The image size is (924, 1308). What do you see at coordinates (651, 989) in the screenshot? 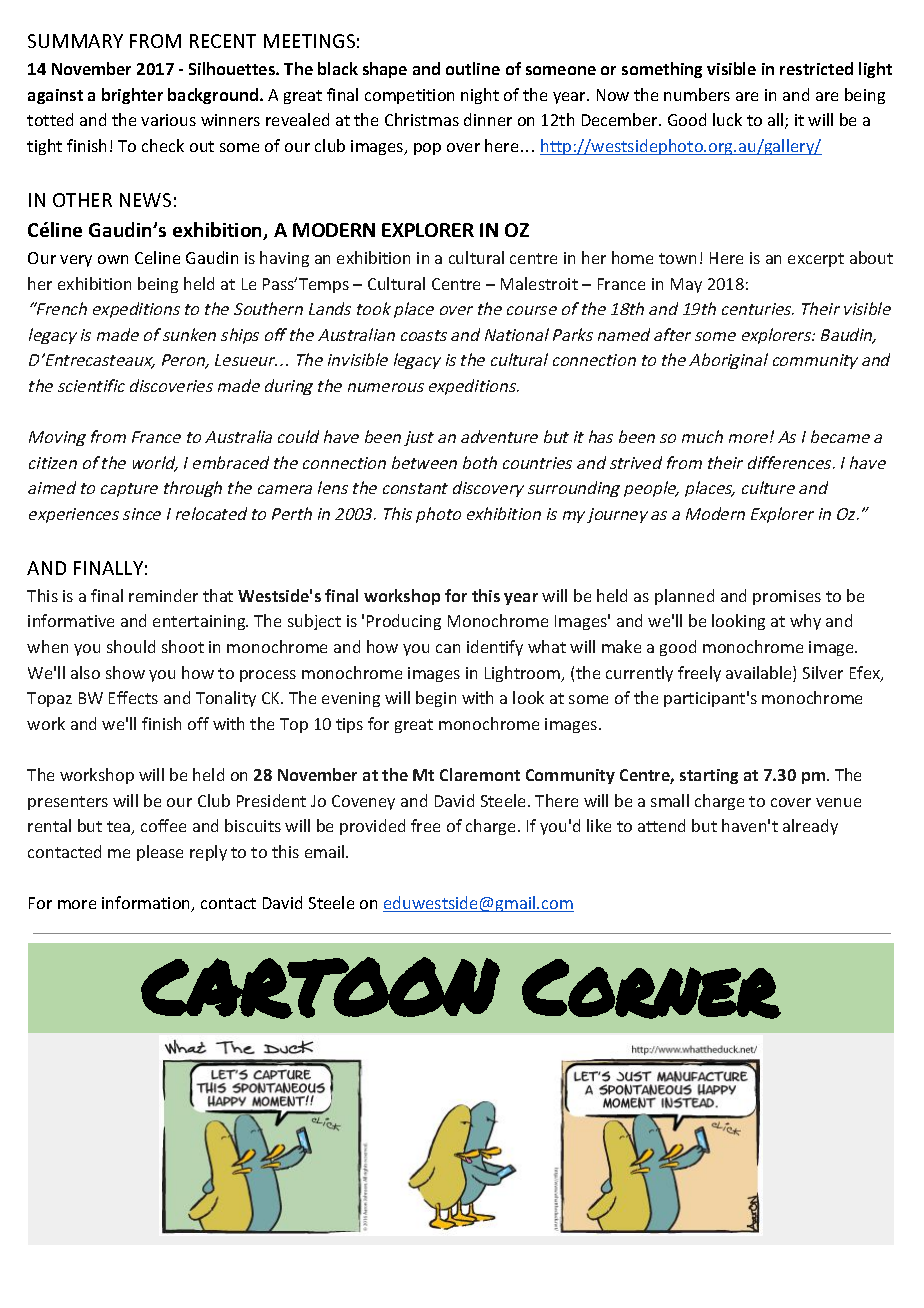
I see `Corner` at bounding box center [651, 989].
